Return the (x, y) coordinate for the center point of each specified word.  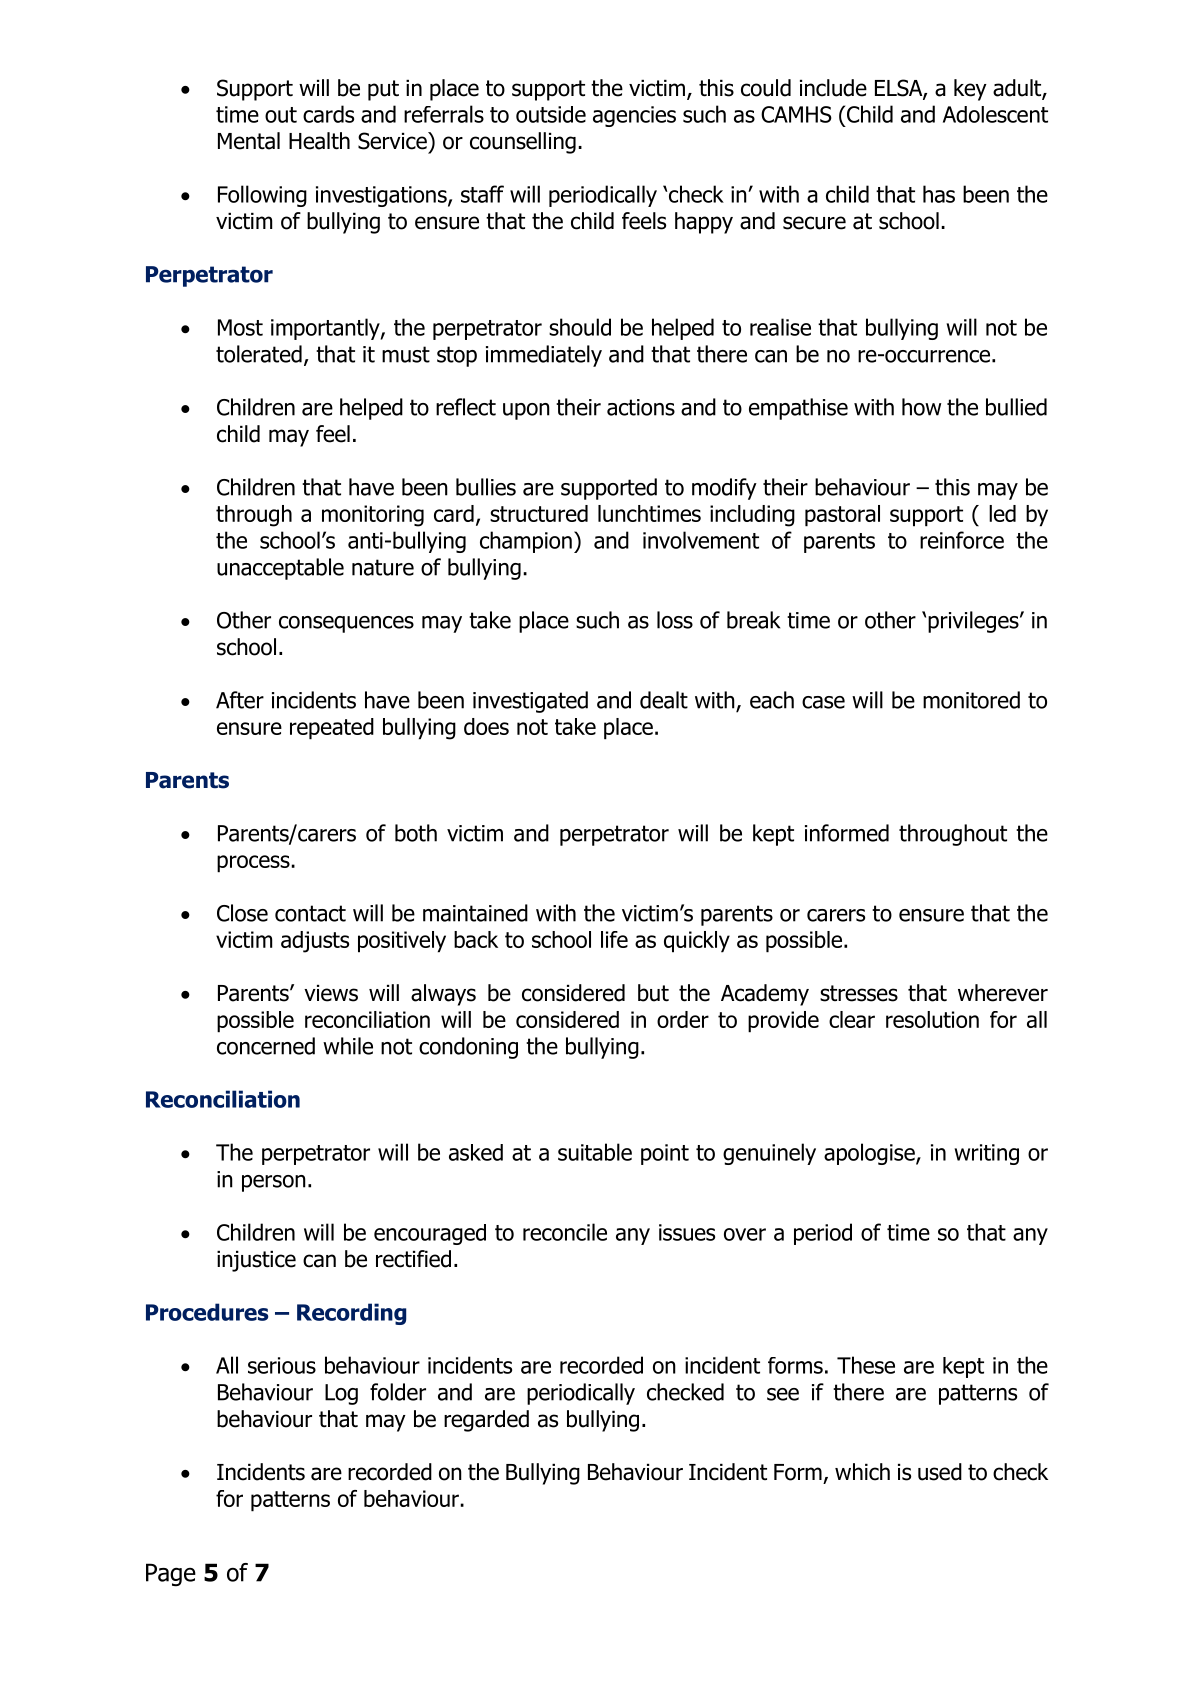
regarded (486, 1421)
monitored (971, 700)
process (254, 864)
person (274, 1183)
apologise (870, 1154)
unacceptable (280, 569)
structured (539, 513)
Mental (249, 141)
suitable (595, 1152)
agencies (634, 116)
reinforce (962, 540)
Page (171, 1575)
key (970, 90)
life (614, 939)
